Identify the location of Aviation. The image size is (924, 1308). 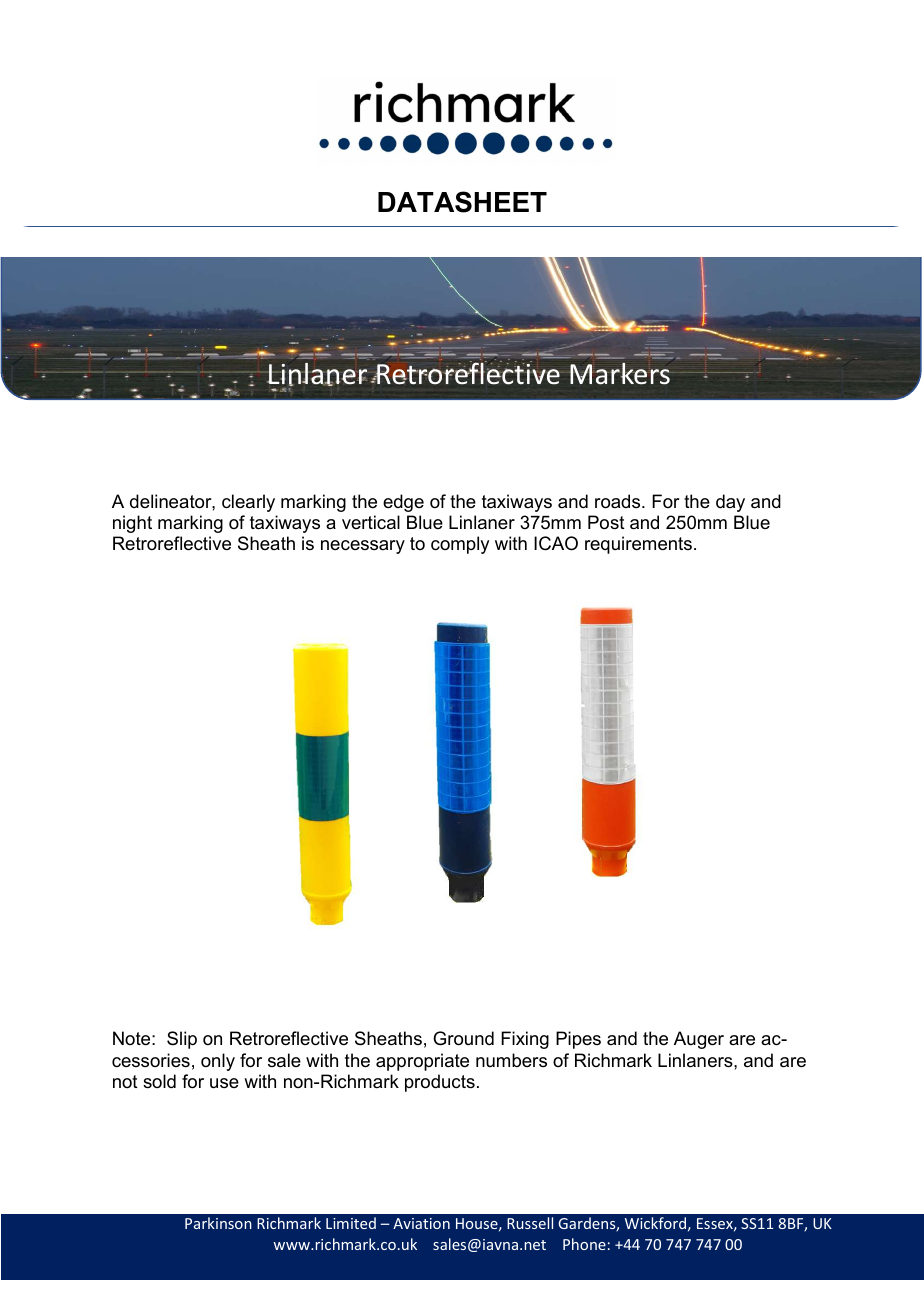
(421, 1223).
